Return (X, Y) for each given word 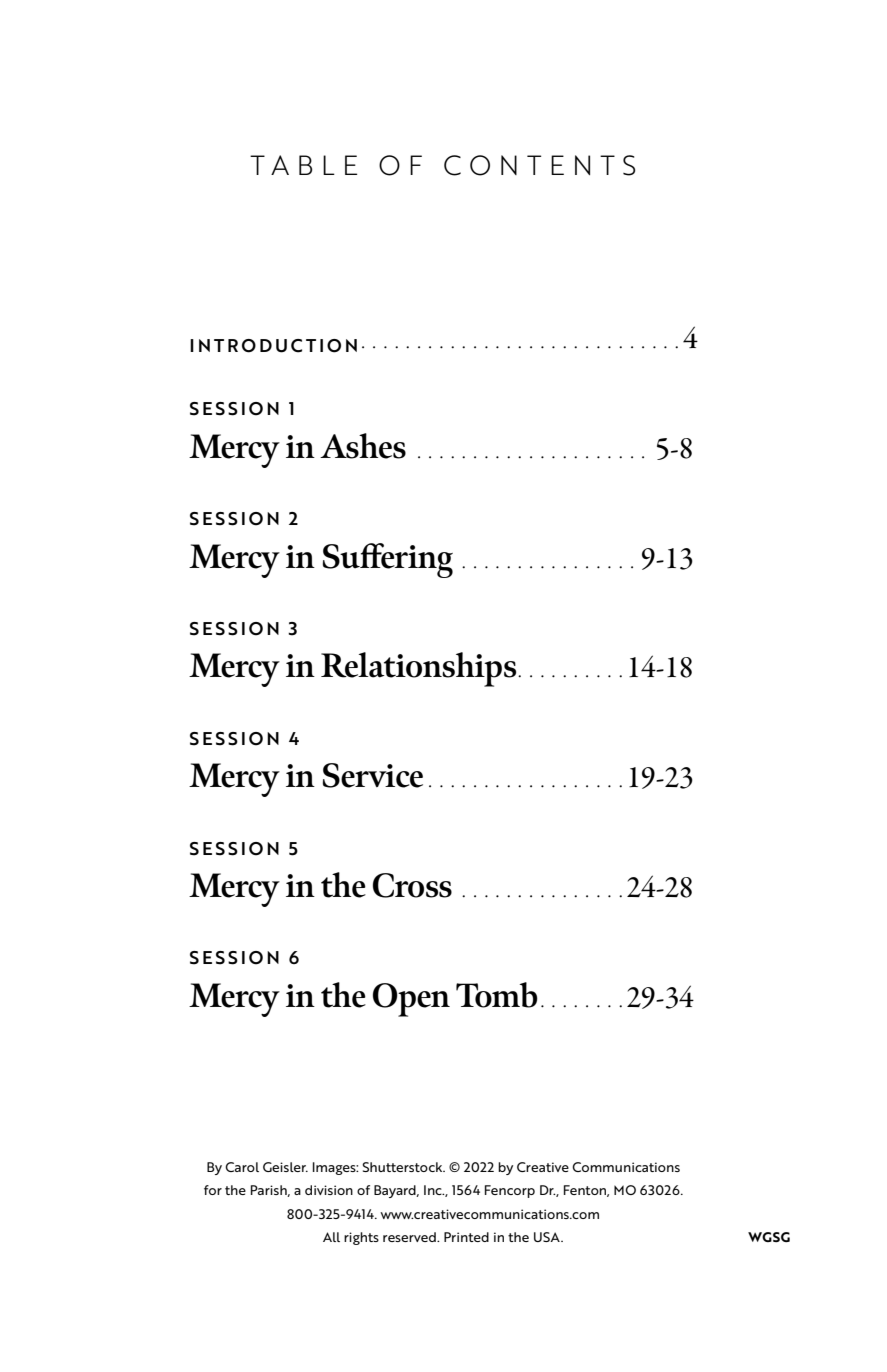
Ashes (363, 446)
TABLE (303, 165)
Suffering (388, 560)
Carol (242, 1167)
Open (411, 1000)
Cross (412, 885)
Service (373, 775)
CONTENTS (539, 165)
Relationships (420, 669)
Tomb (497, 995)
